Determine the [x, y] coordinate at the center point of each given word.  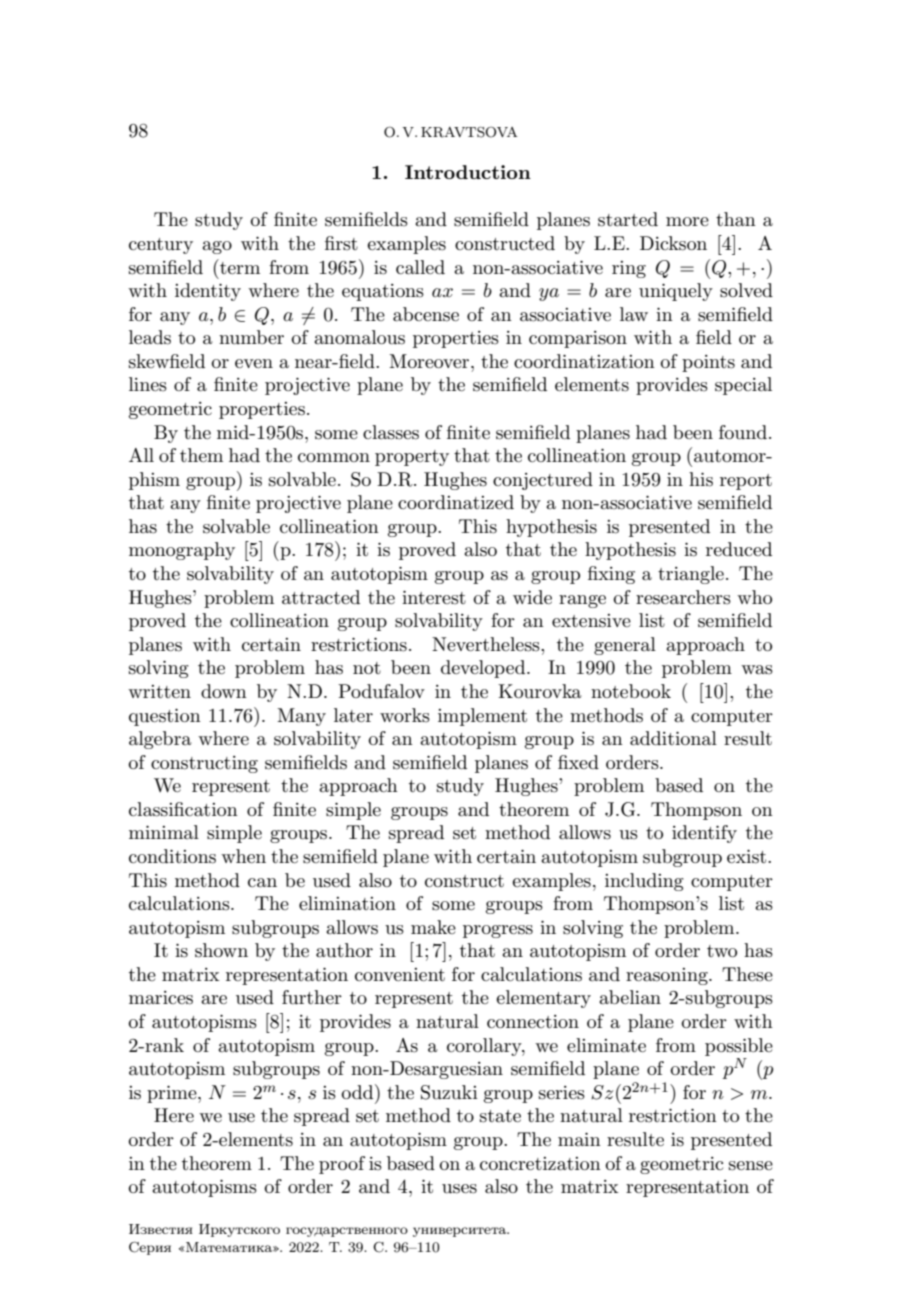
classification [183, 809]
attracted [321, 597]
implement [482, 717]
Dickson [673, 243]
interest [434, 597]
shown [221, 950]
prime [173, 1094]
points [708, 363]
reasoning [668, 976]
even [254, 363]
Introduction [468, 172]
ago [217, 247]
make [433, 927]
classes [391, 432]
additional [673, 738]
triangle [691, 575]
